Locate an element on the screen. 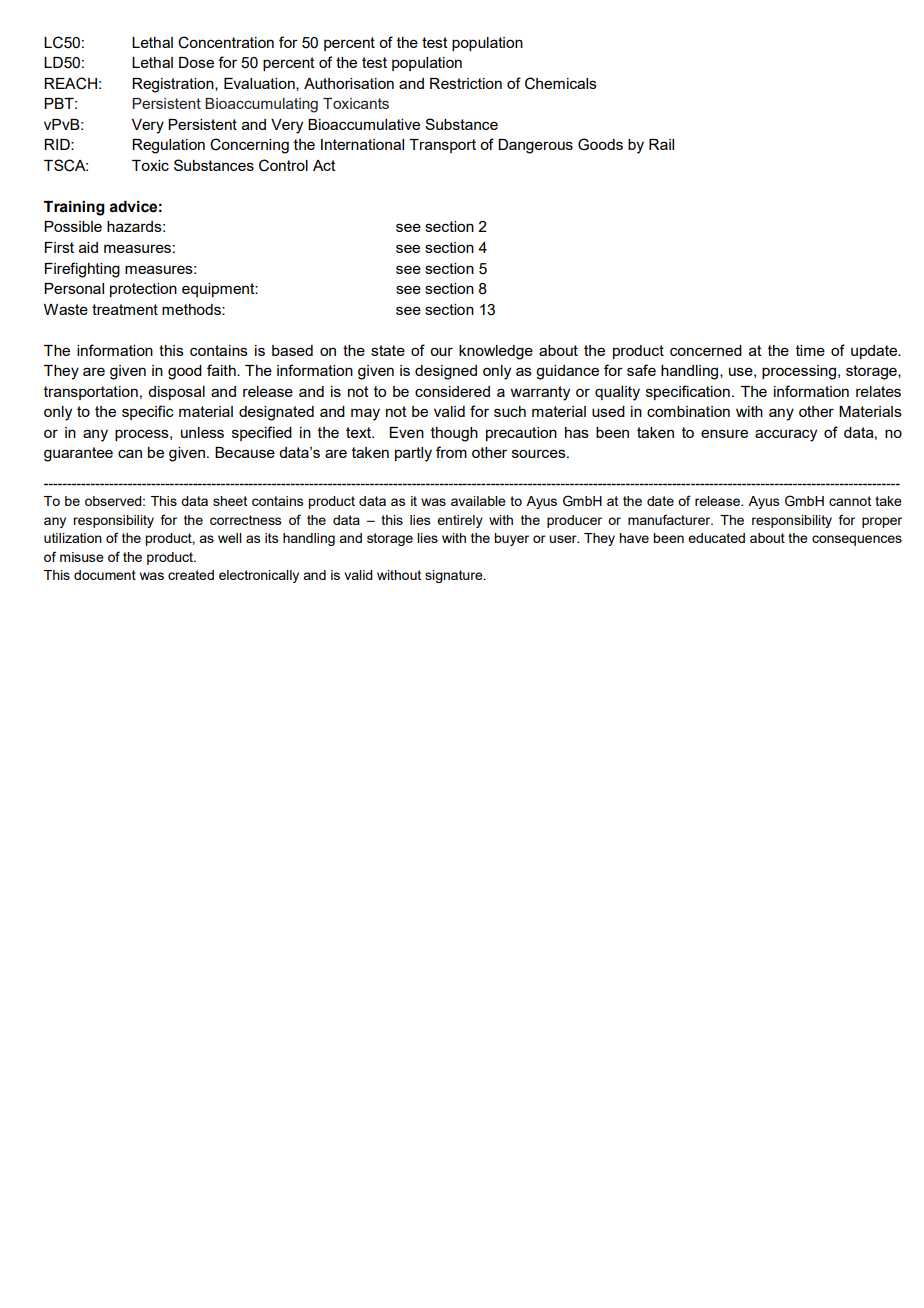  treatment is located at coordinates (125, 309).
